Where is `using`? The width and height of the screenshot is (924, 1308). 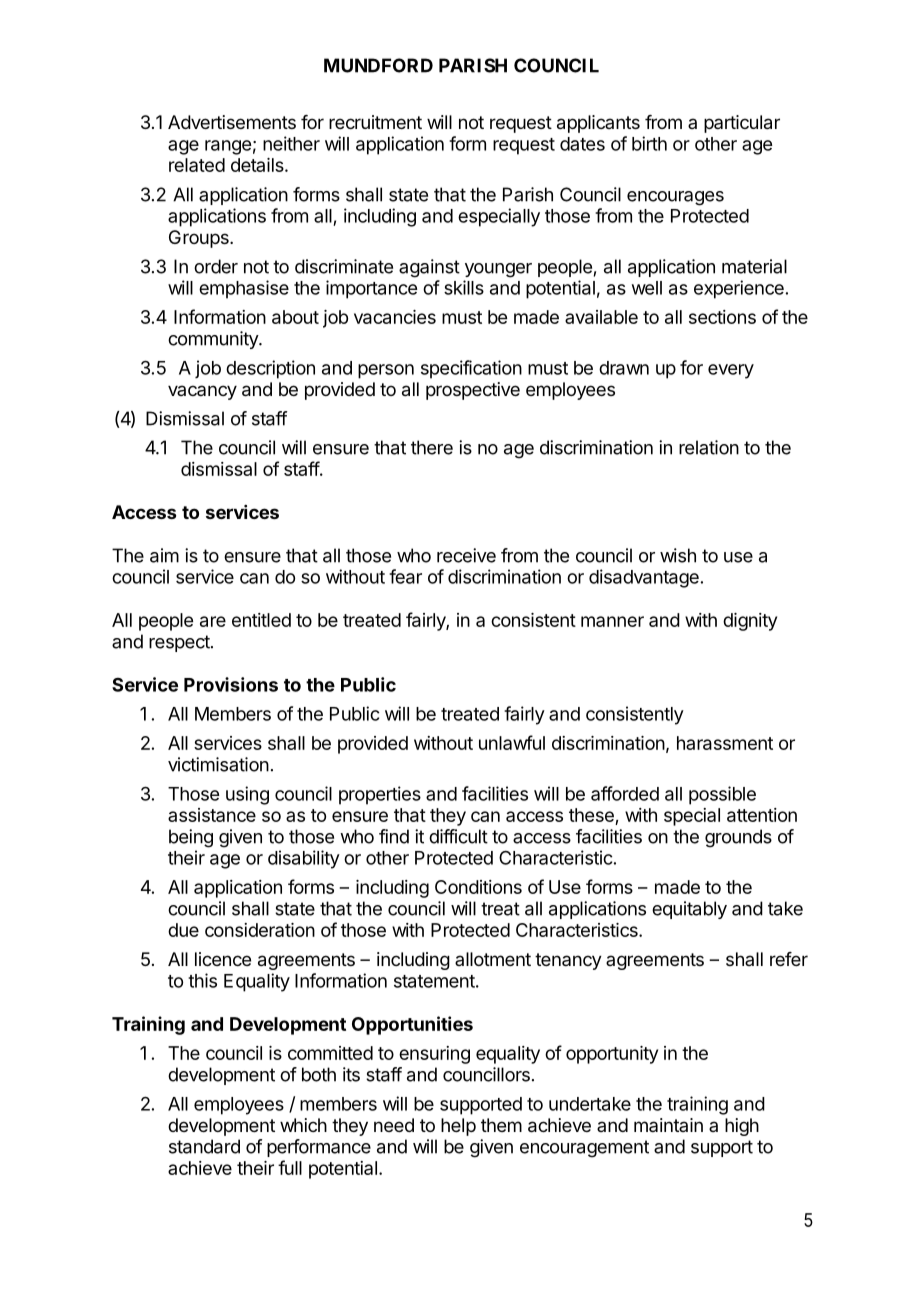 using is located at coordinates (247, 795).
